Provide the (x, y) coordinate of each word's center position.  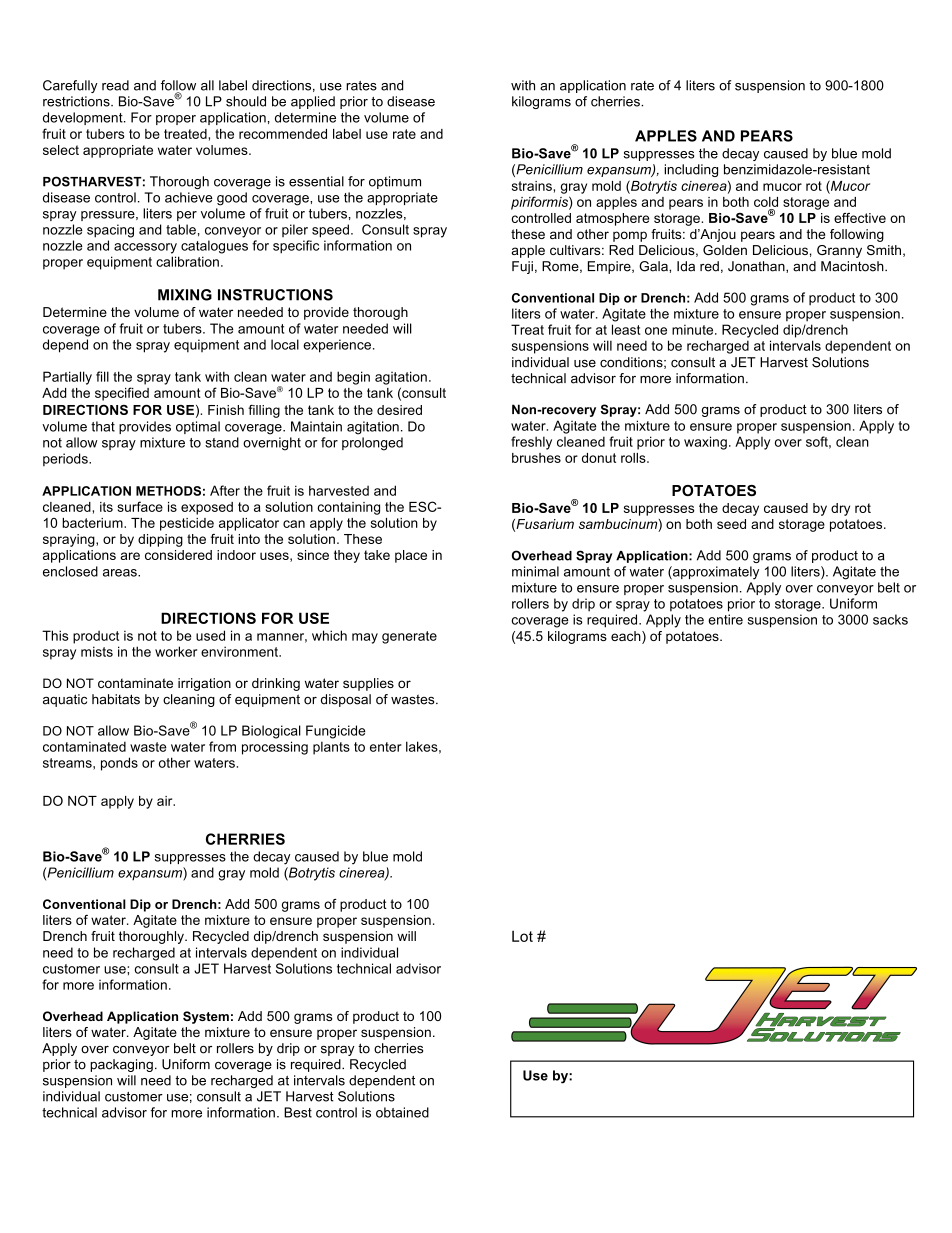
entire (725, 619)
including (691, 170)
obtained (402, 1112)
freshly (531, 443)
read (115, 85)
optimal (198, 427)
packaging (121, 1065)
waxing (705, 443)
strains (533, 186)
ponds (119, 764)
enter (386, 747)
